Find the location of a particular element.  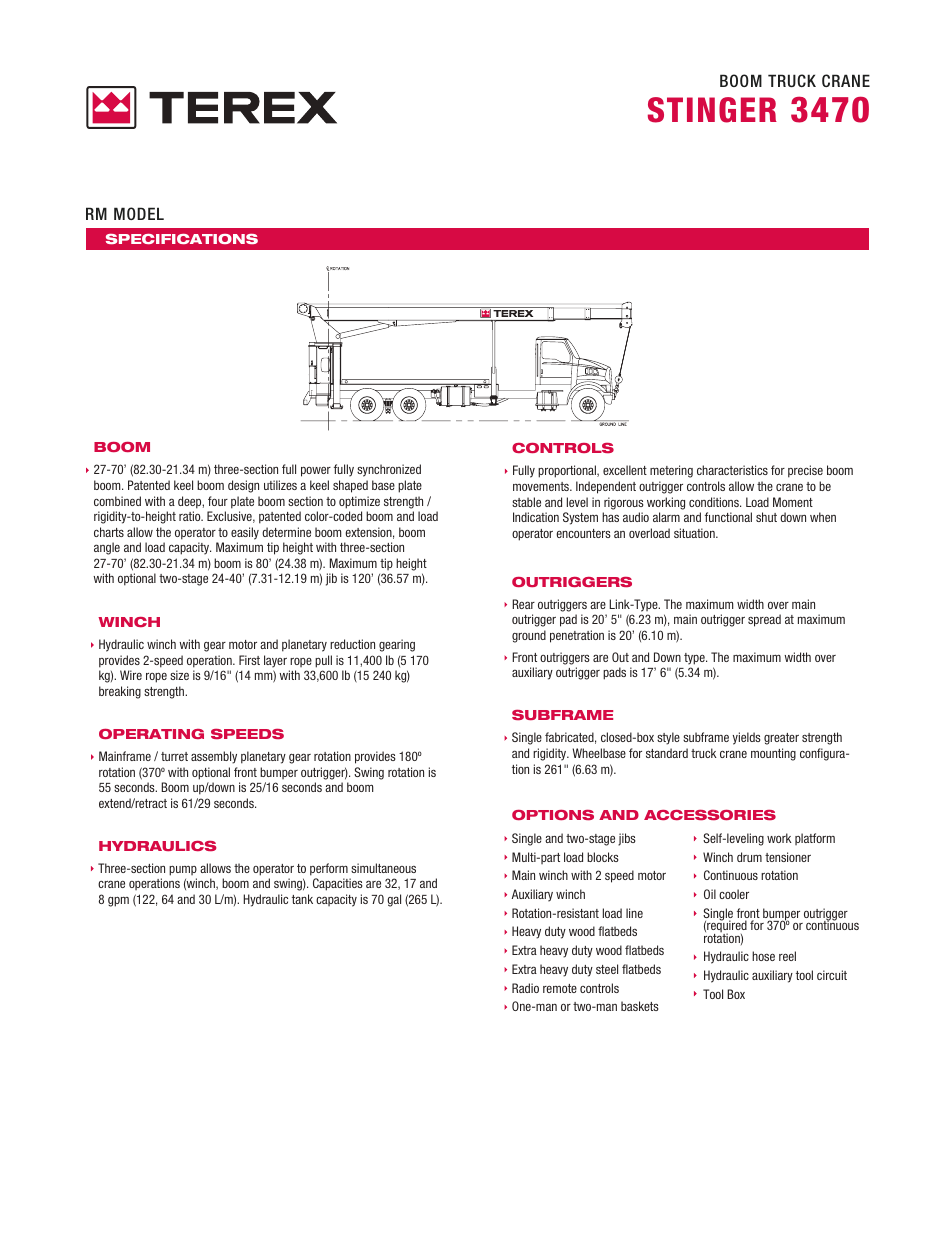

hose is located at coordinates (763, 956).
